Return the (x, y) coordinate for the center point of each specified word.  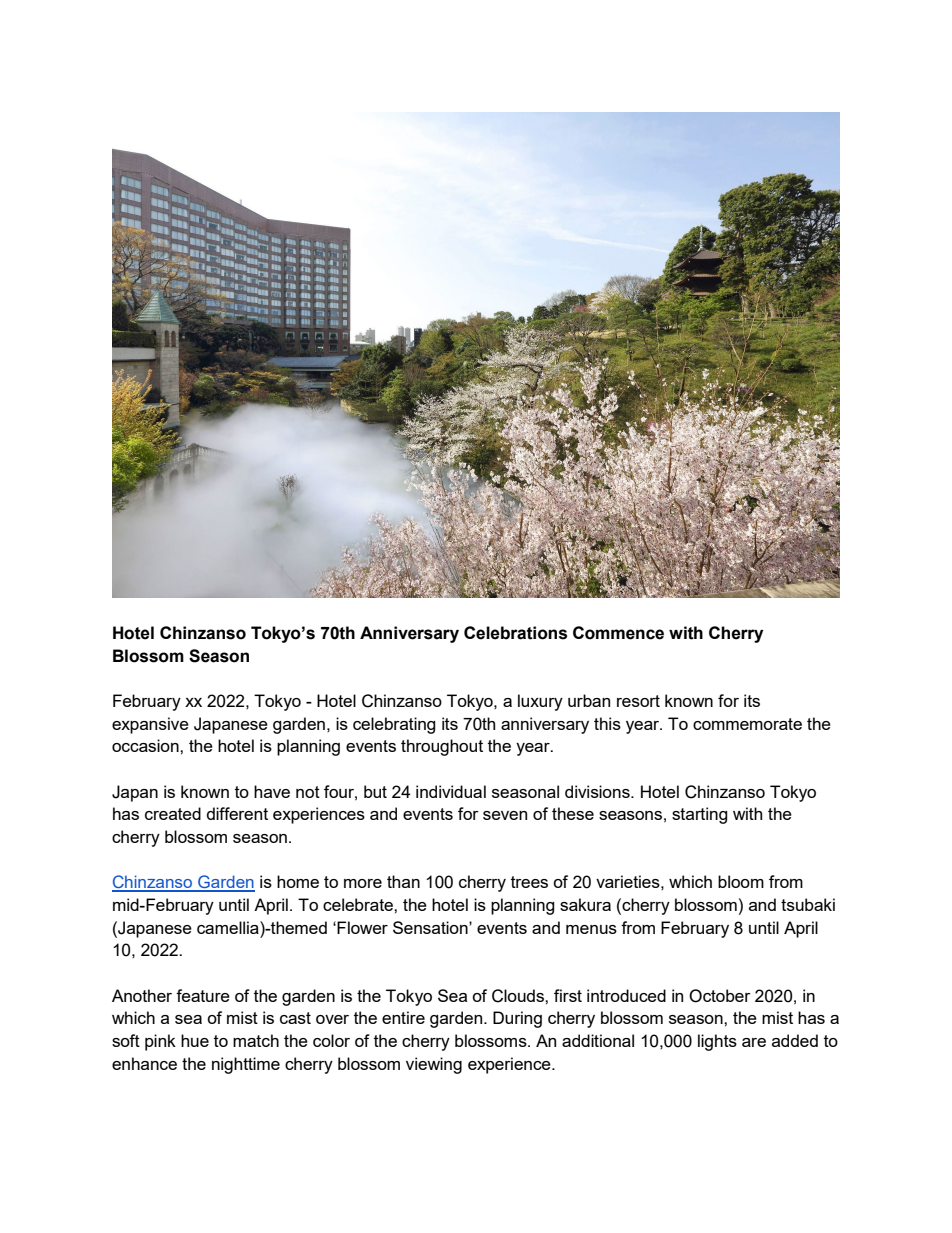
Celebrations (515, 633)
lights (717, 1042)
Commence (618, 633)
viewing (434, 1065)
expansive (150, 725)
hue (195, 1040)
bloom (741, 881)
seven (505, 815)
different (237, 813)
